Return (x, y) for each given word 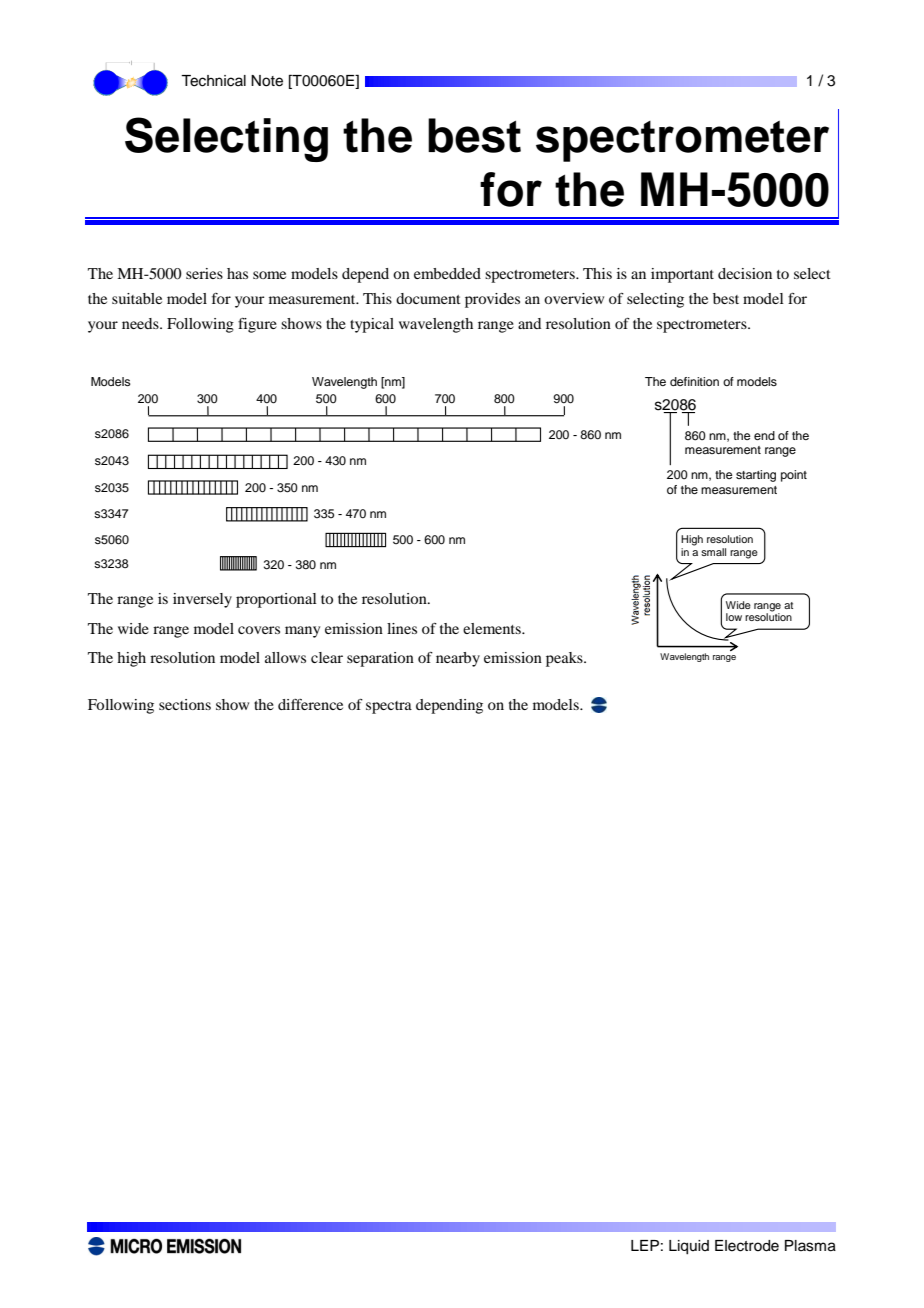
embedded (447, 273)
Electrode (747, 1246)
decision (745, 273)
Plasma (810, 1246)
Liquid (689, 1247)
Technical (213, 81)
